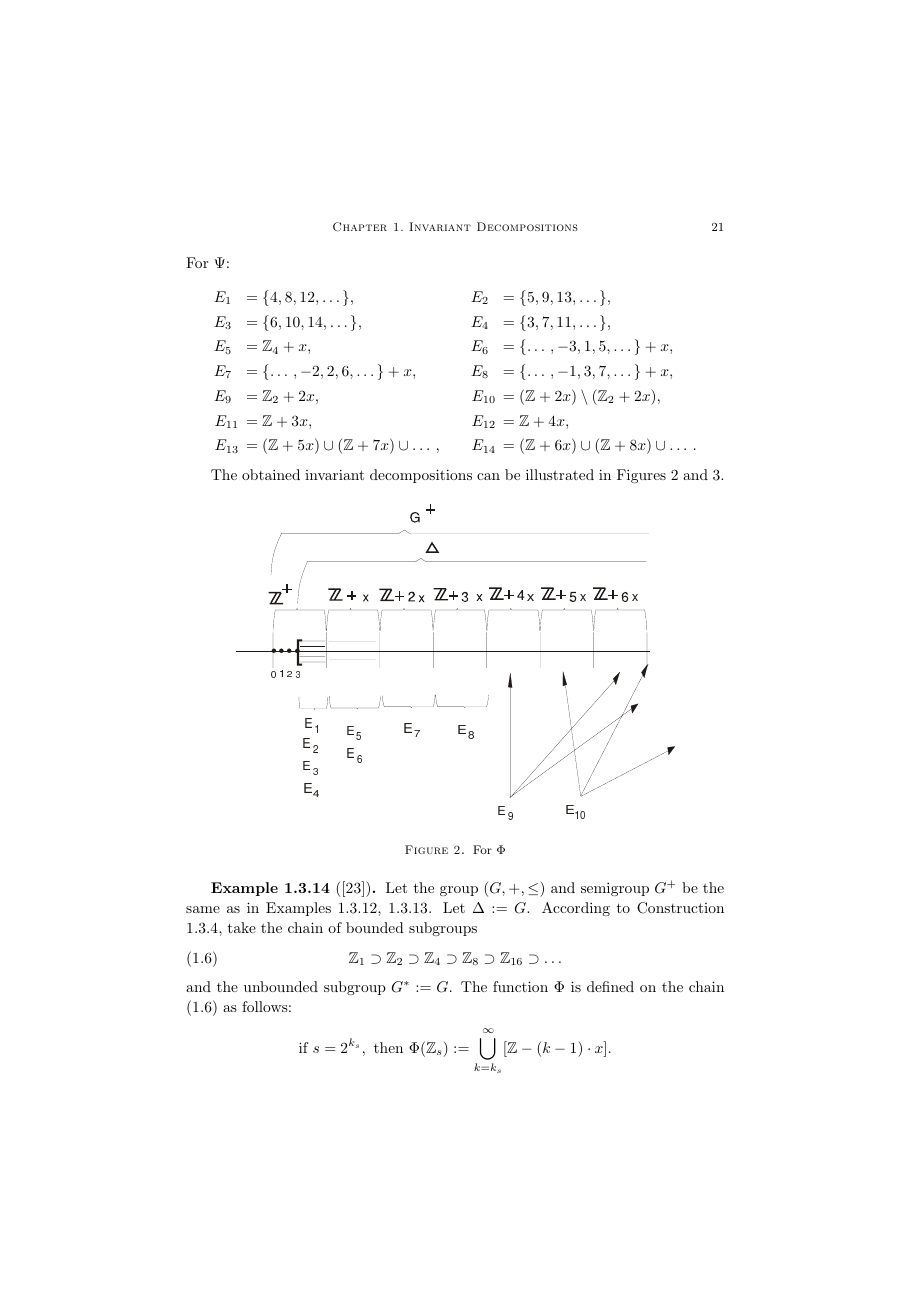 Image resolution: width=924 pixels, height=1308 pixels. I want to click on Chapter, so click(360, 227).
